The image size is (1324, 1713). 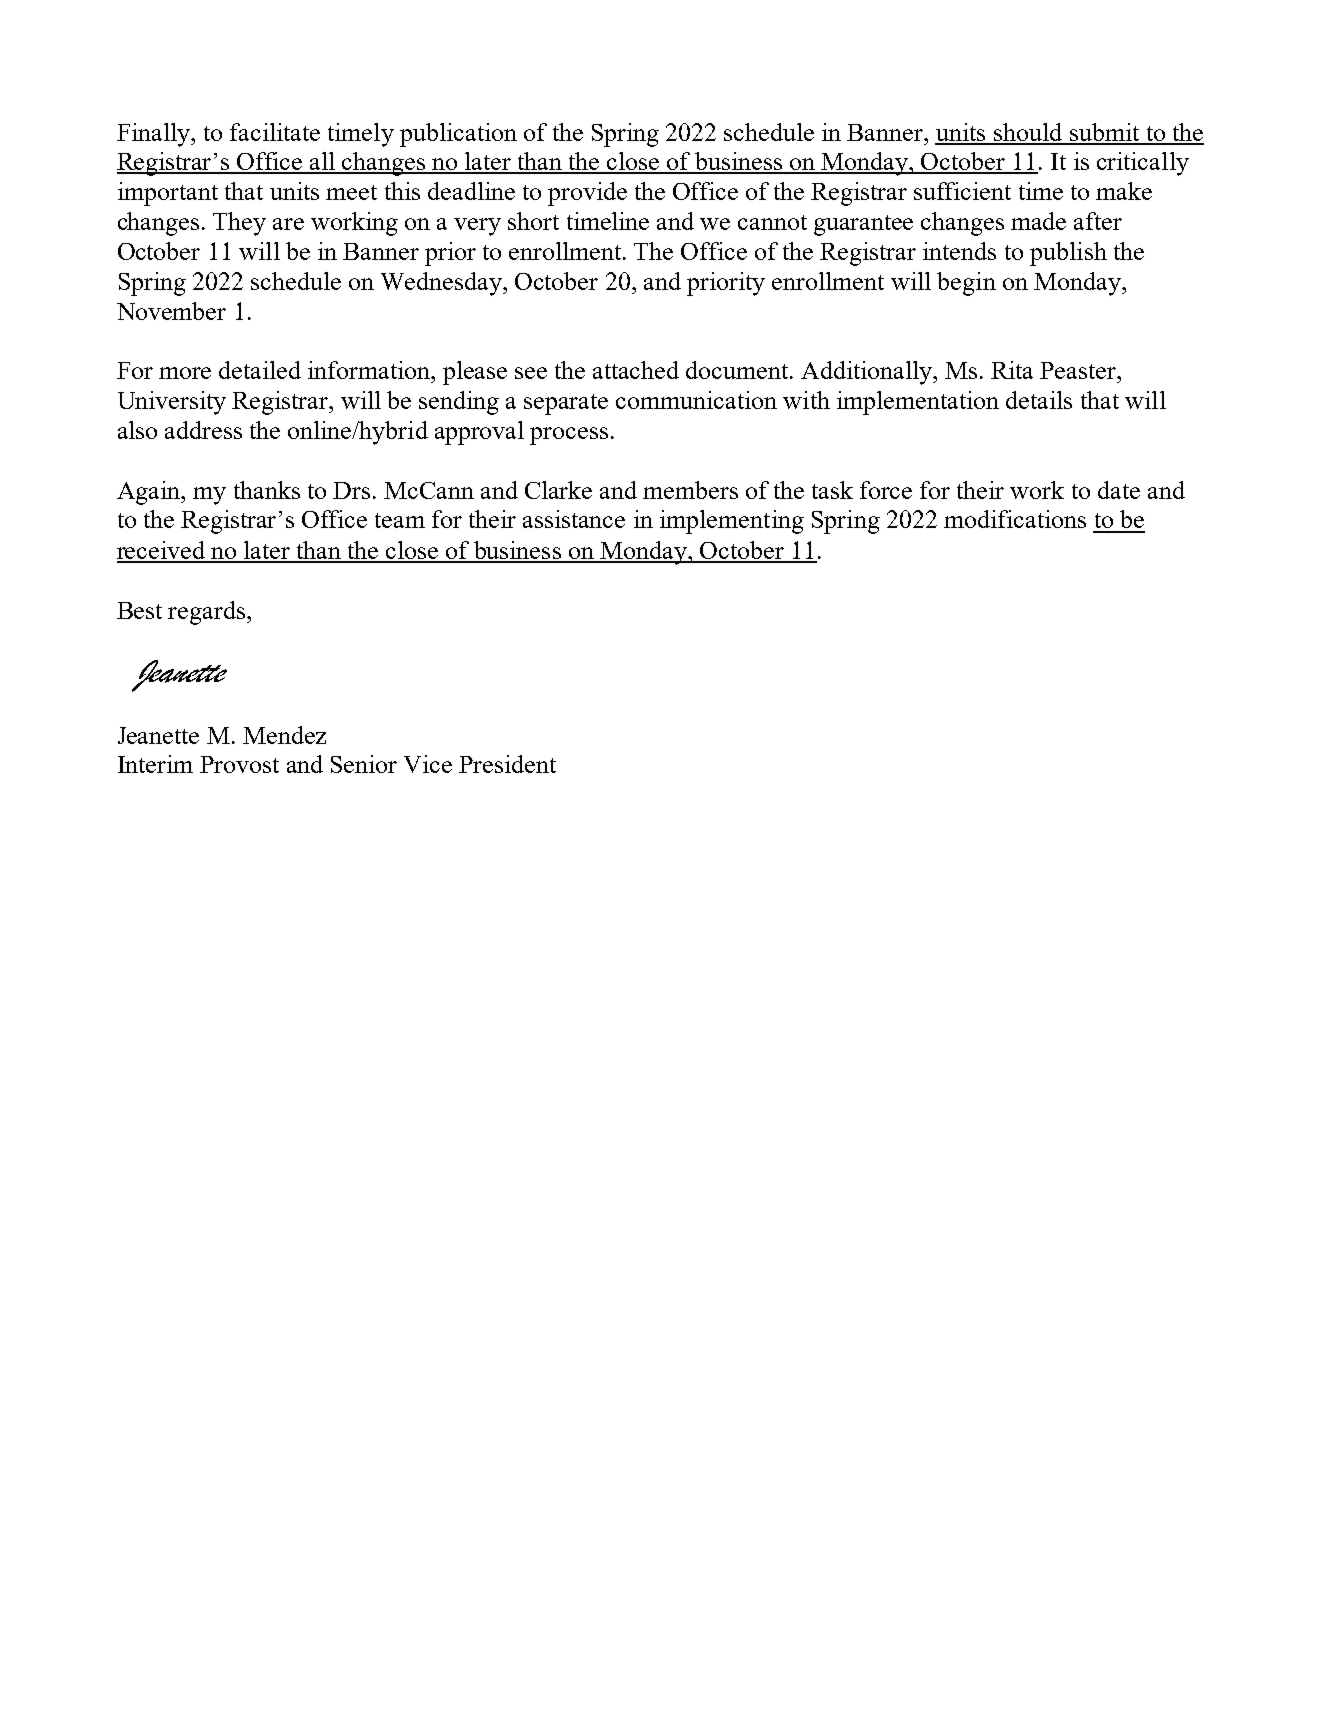 I want to click on begin, so click(x=966, y=284).
